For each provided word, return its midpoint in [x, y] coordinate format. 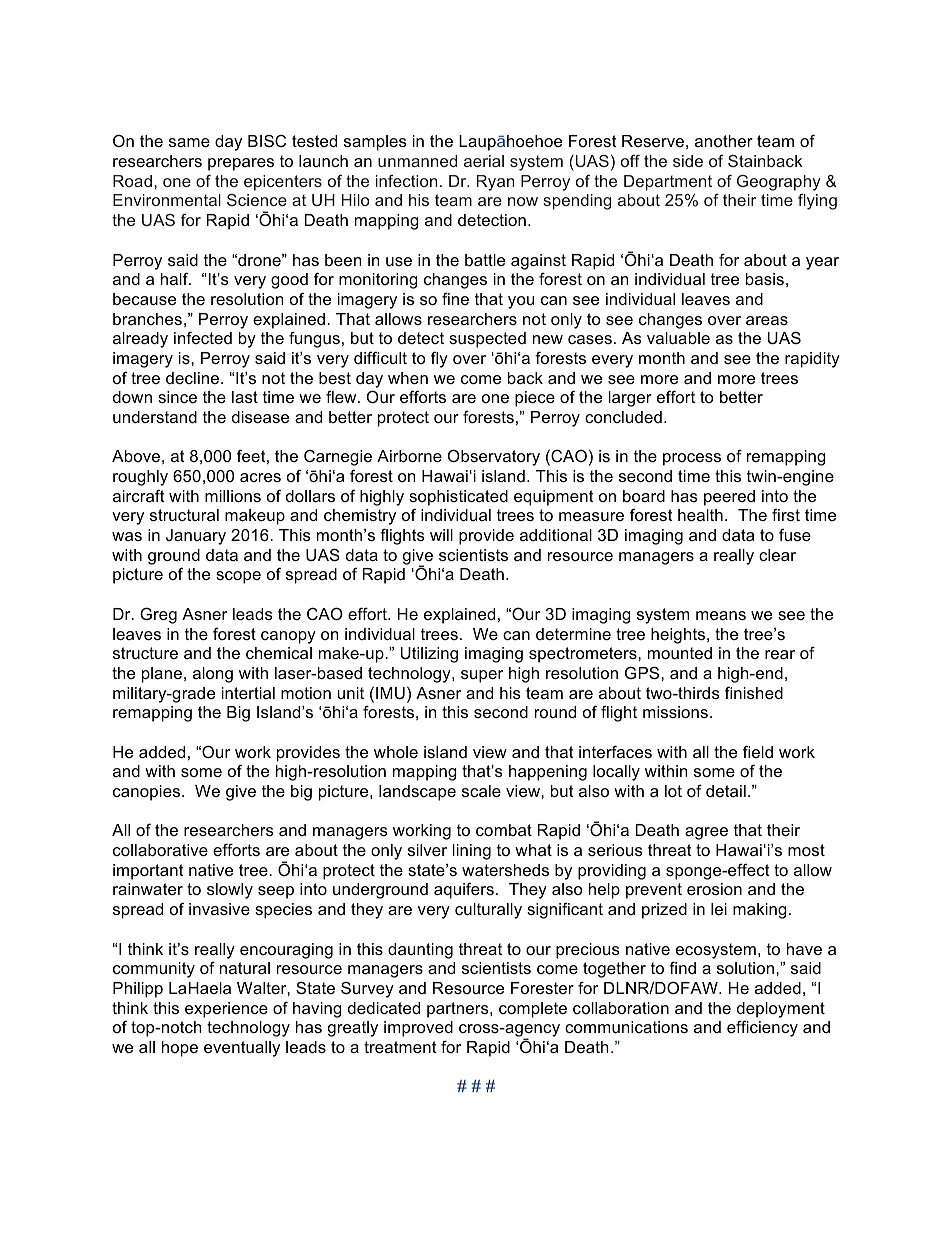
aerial [484, 161]
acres [260, 477]
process [692, 459]
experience [226, 1010]
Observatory [494, 457]
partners [459, 1010]
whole [396, 752]
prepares [241, 164]
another [724, 141]
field [758, 751]
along [213, 675]
